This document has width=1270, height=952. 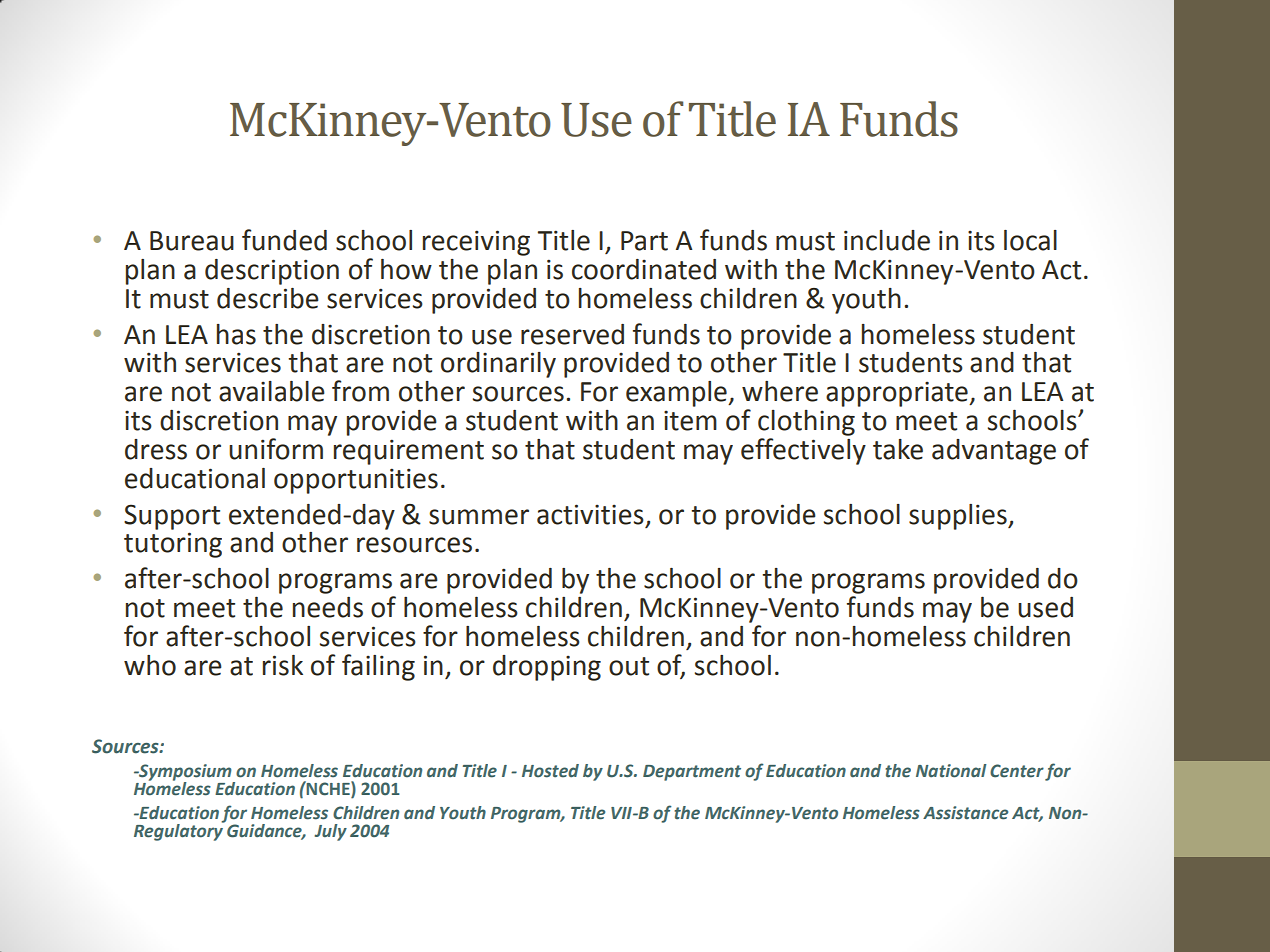 What do you see at coordinates (898, 449) in the document?
I see `take` at bounding box center [898, 449].
